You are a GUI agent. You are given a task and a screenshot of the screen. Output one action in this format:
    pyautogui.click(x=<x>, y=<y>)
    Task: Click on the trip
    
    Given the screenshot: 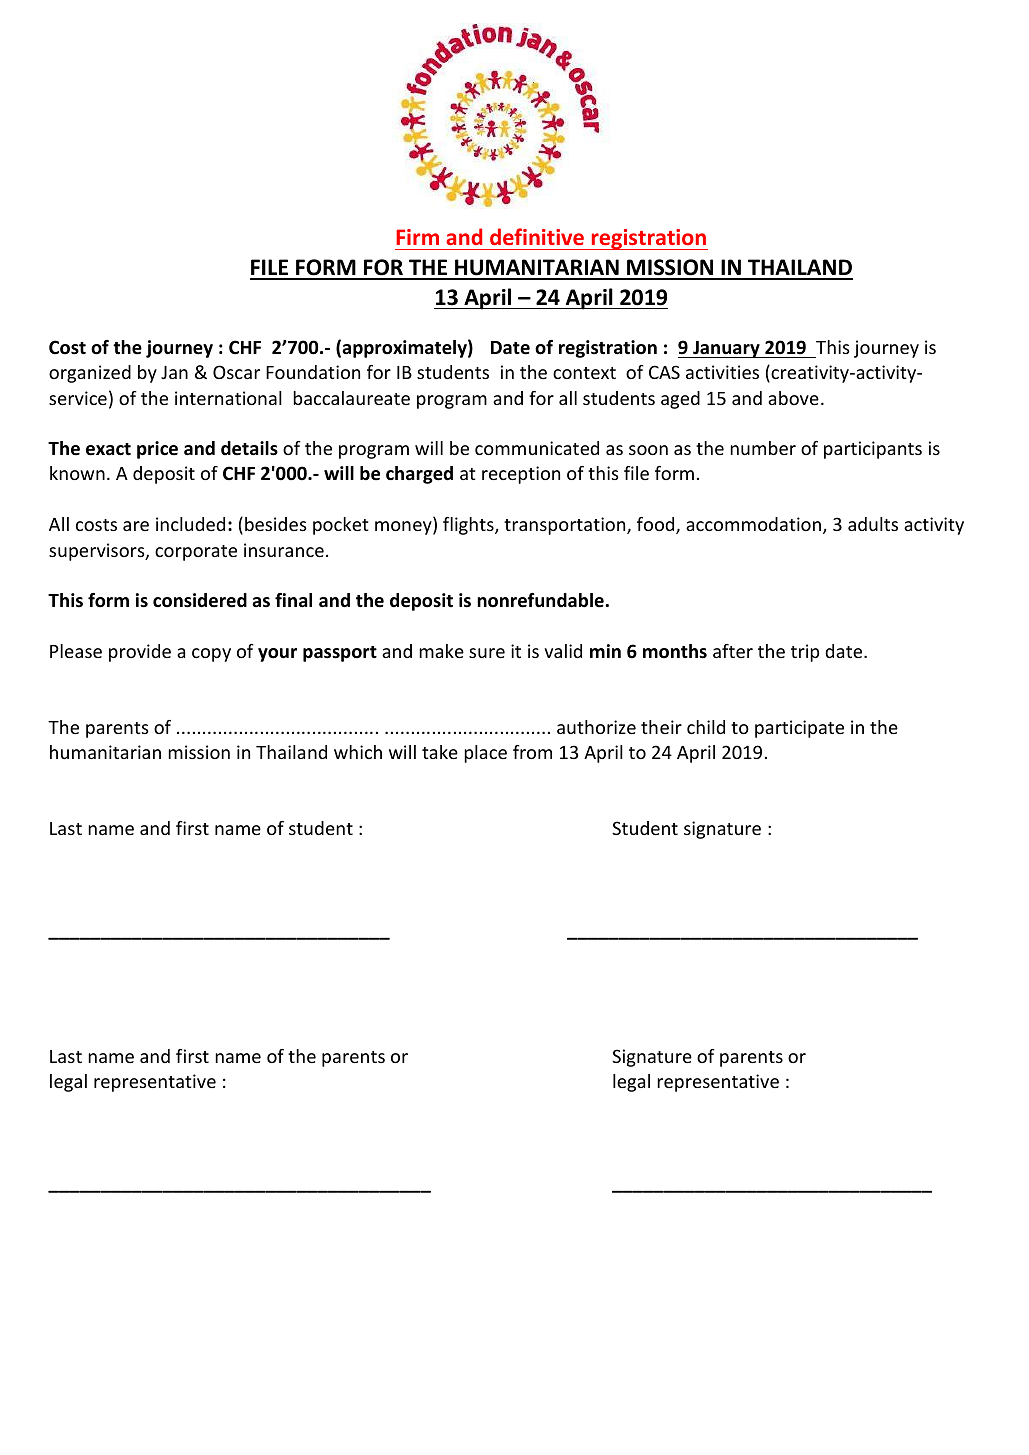 What is the action you would take?
    pyautogui.click(x=805, y=653)
